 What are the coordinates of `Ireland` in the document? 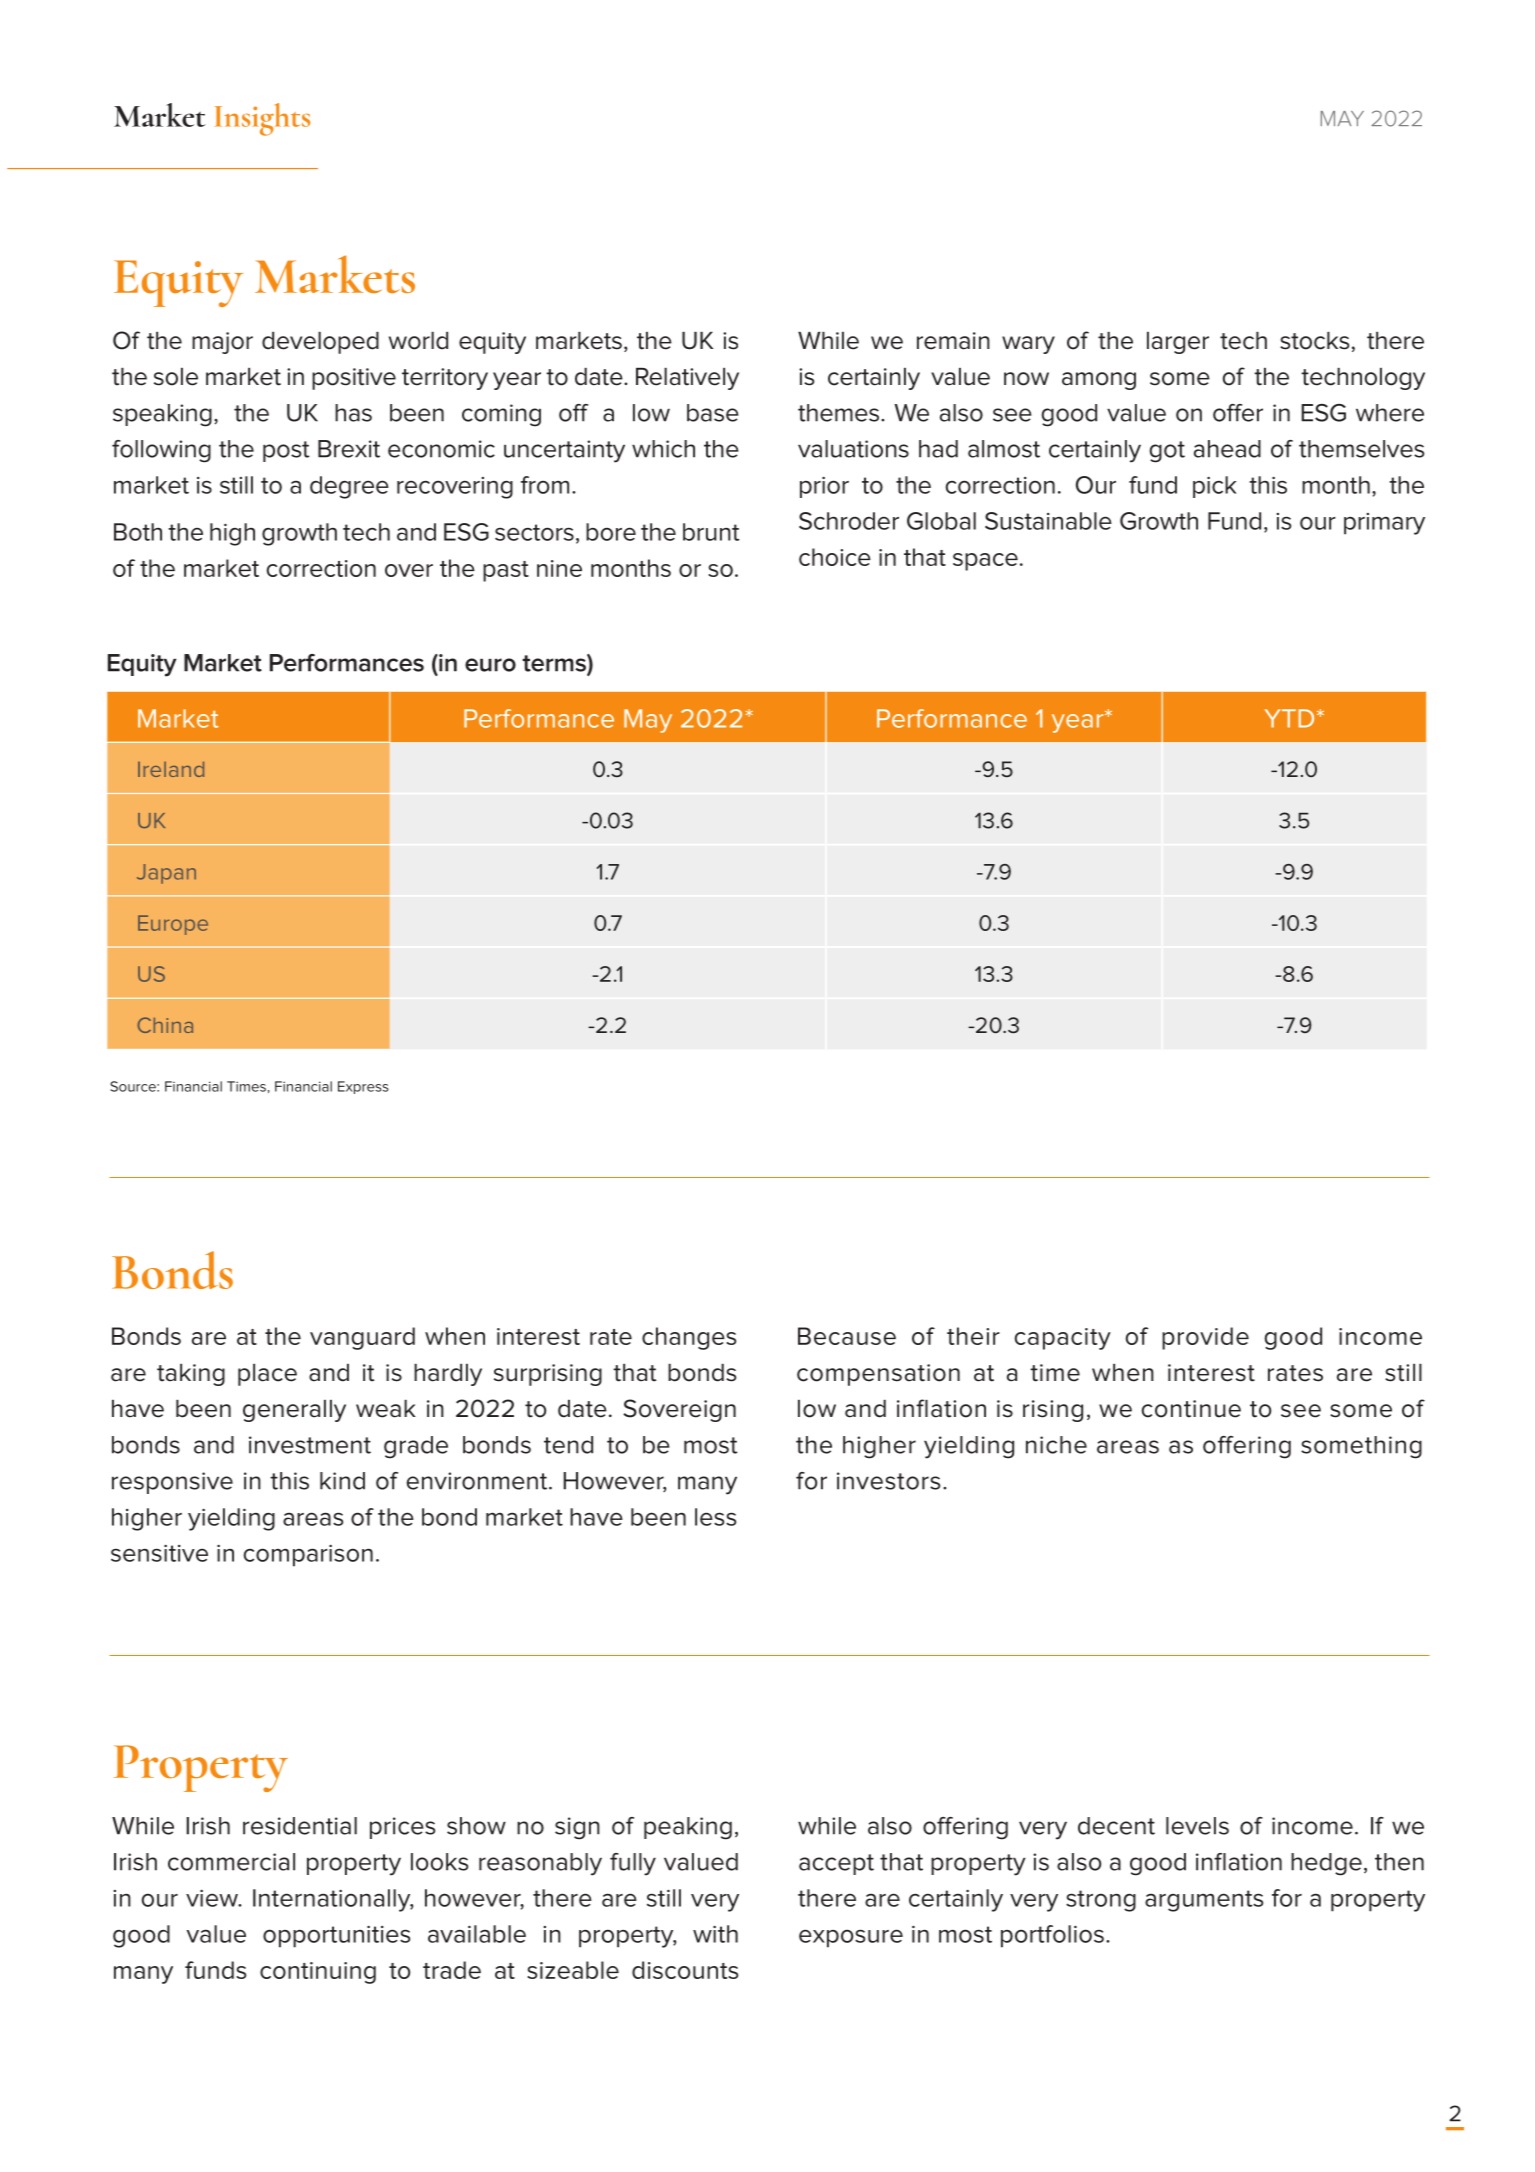 It's located at (171, 769).
